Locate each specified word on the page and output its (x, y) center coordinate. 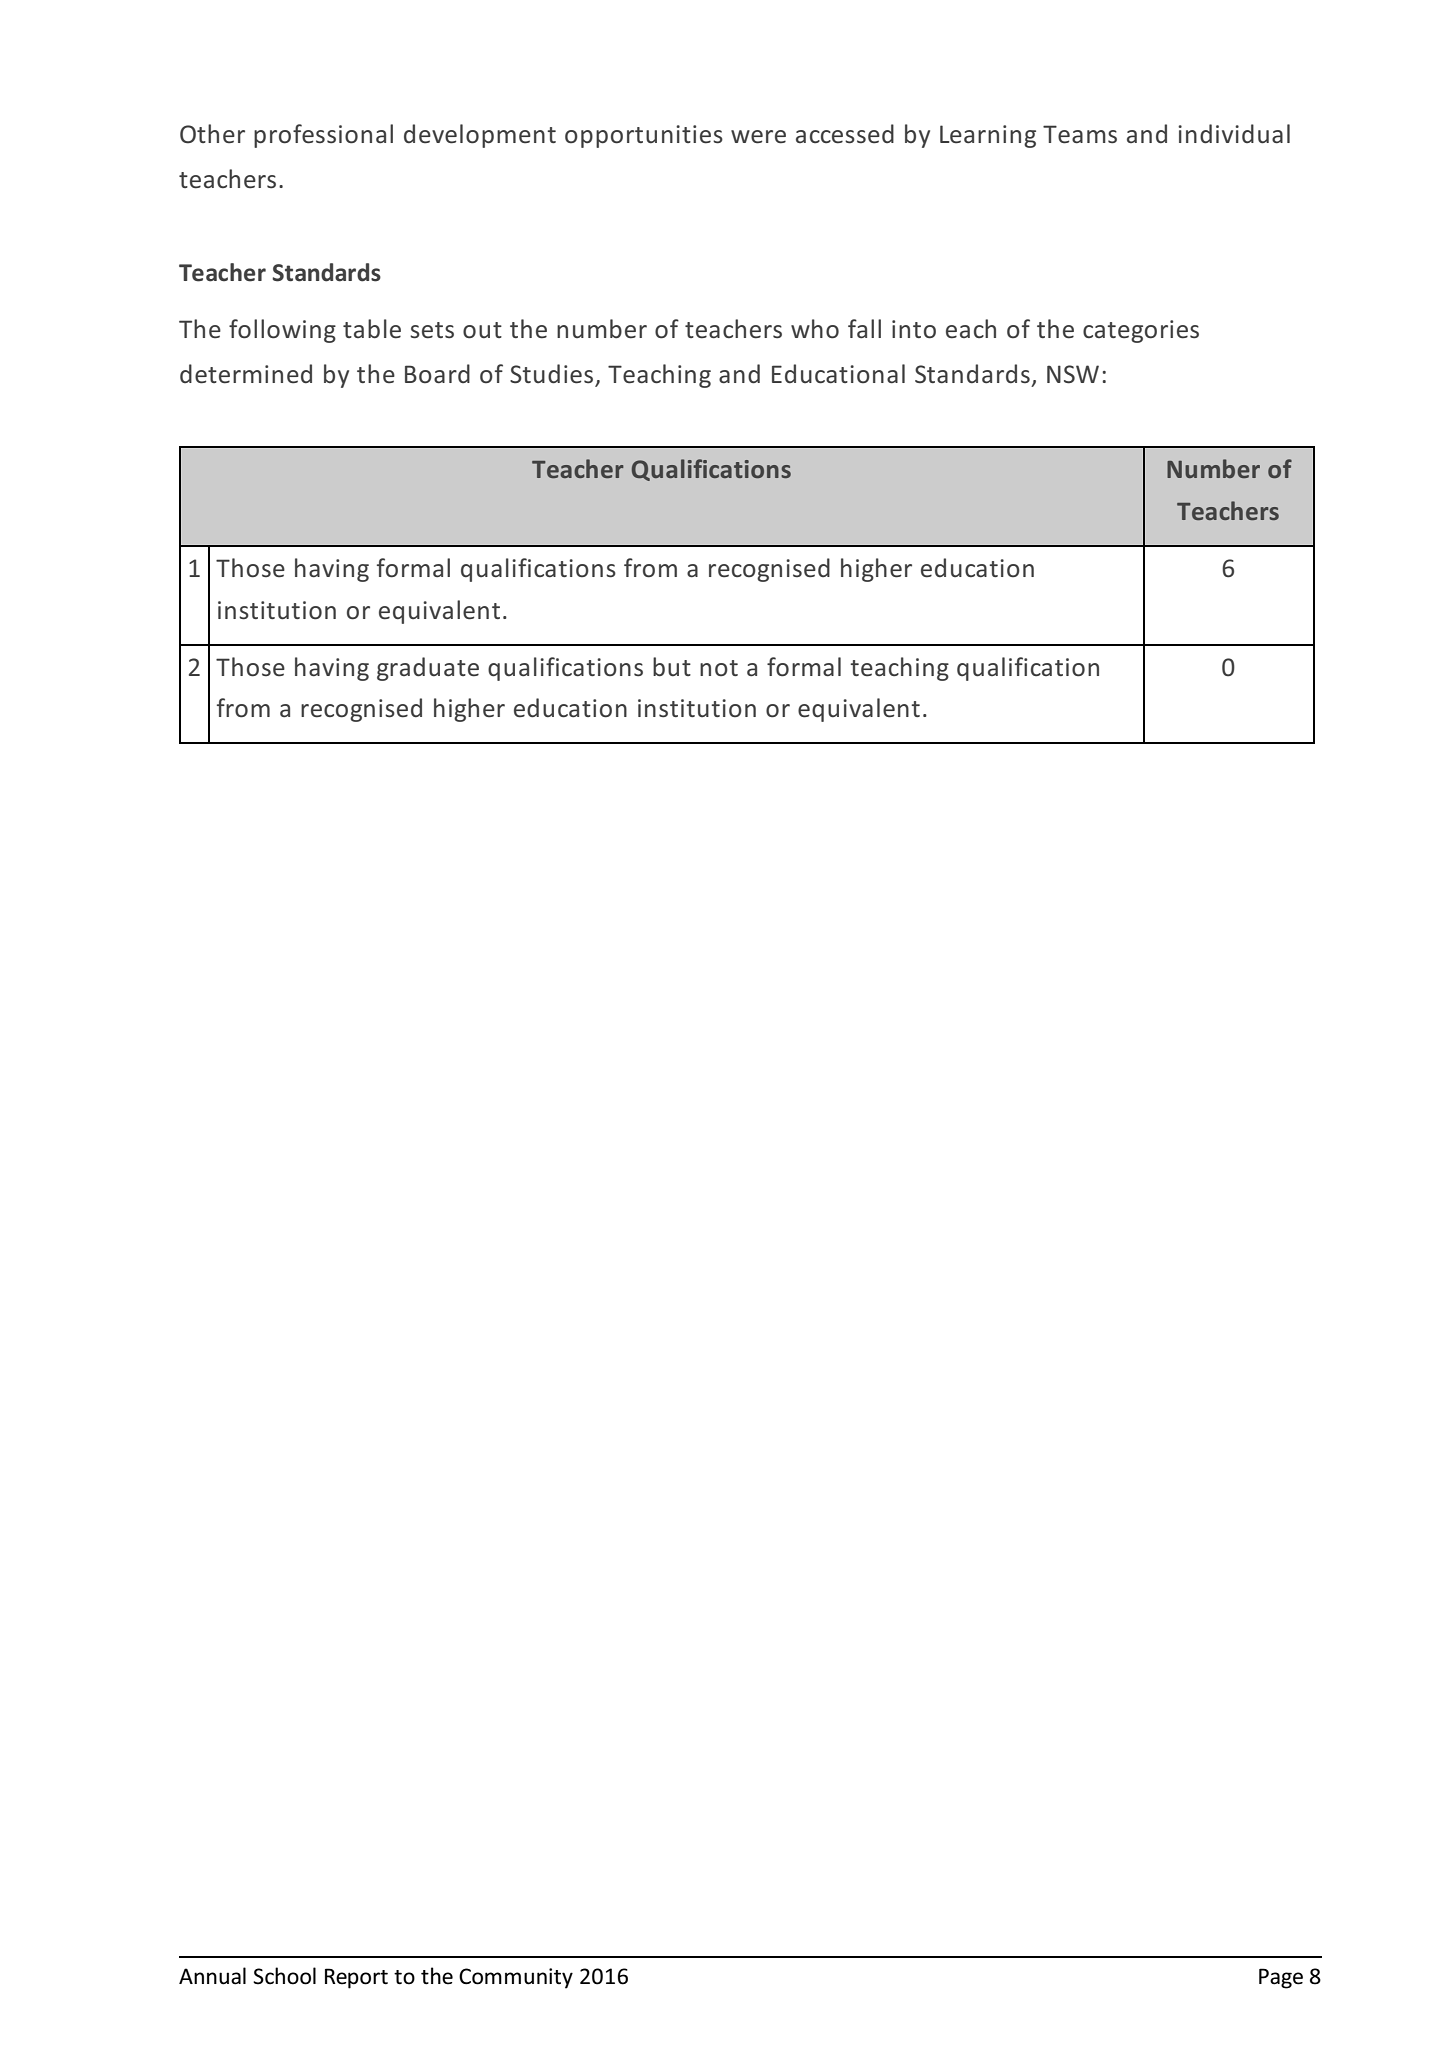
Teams (1080, 134)
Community (516, 1978)
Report (356, 1978)
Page (1281, 1978)
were (758, 137)
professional (323, 136)
